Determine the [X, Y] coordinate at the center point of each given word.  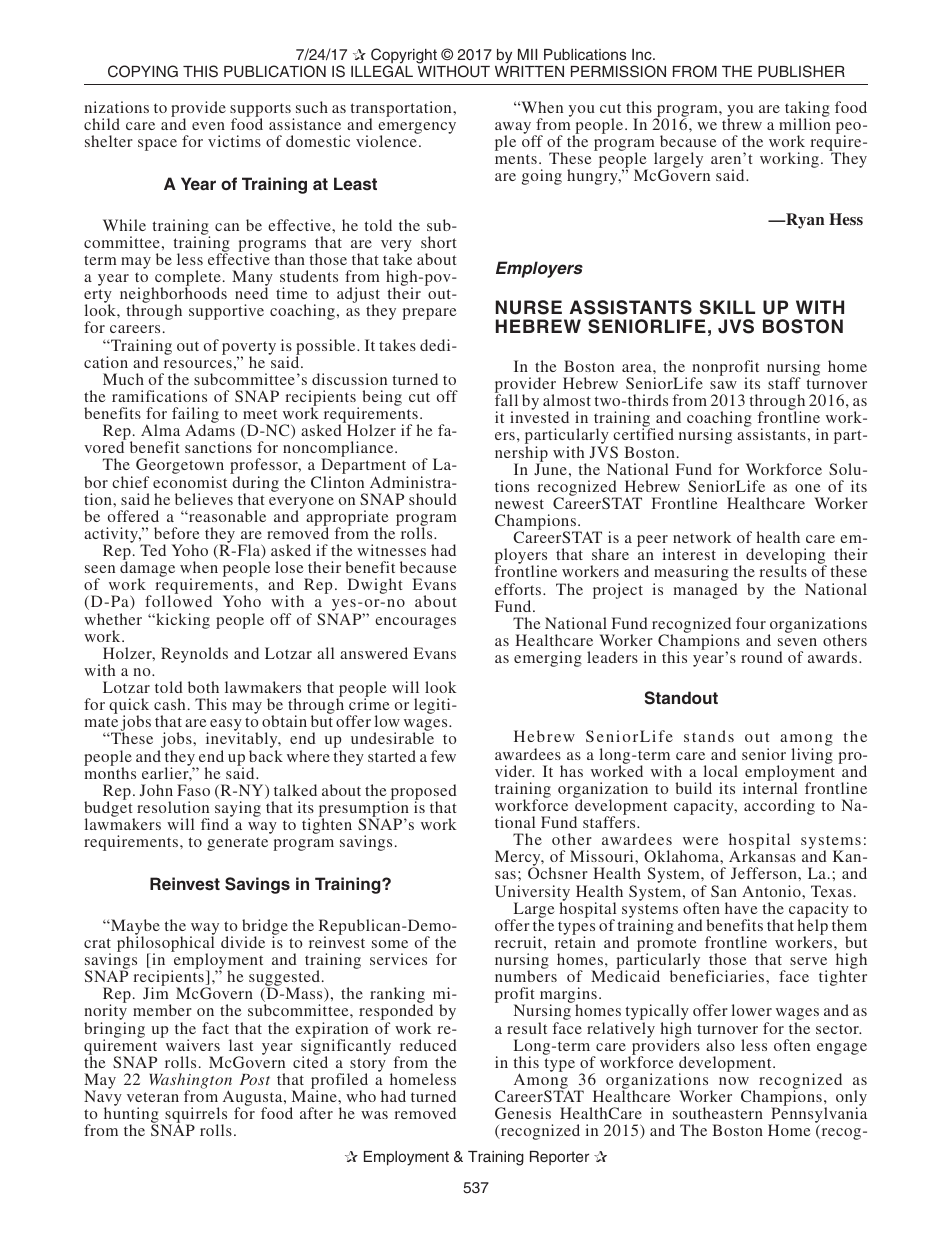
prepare [429, 314]
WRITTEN [529, 71]
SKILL [727, 307]
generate [237, 844]
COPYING [143, 71]
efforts [519, 589]
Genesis [523, 1113]
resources [198, 364]
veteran [153, 1097]
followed [178, 601]
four [751, 623]
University [532, 894]
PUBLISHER [801, 71]
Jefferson [765, 873]
